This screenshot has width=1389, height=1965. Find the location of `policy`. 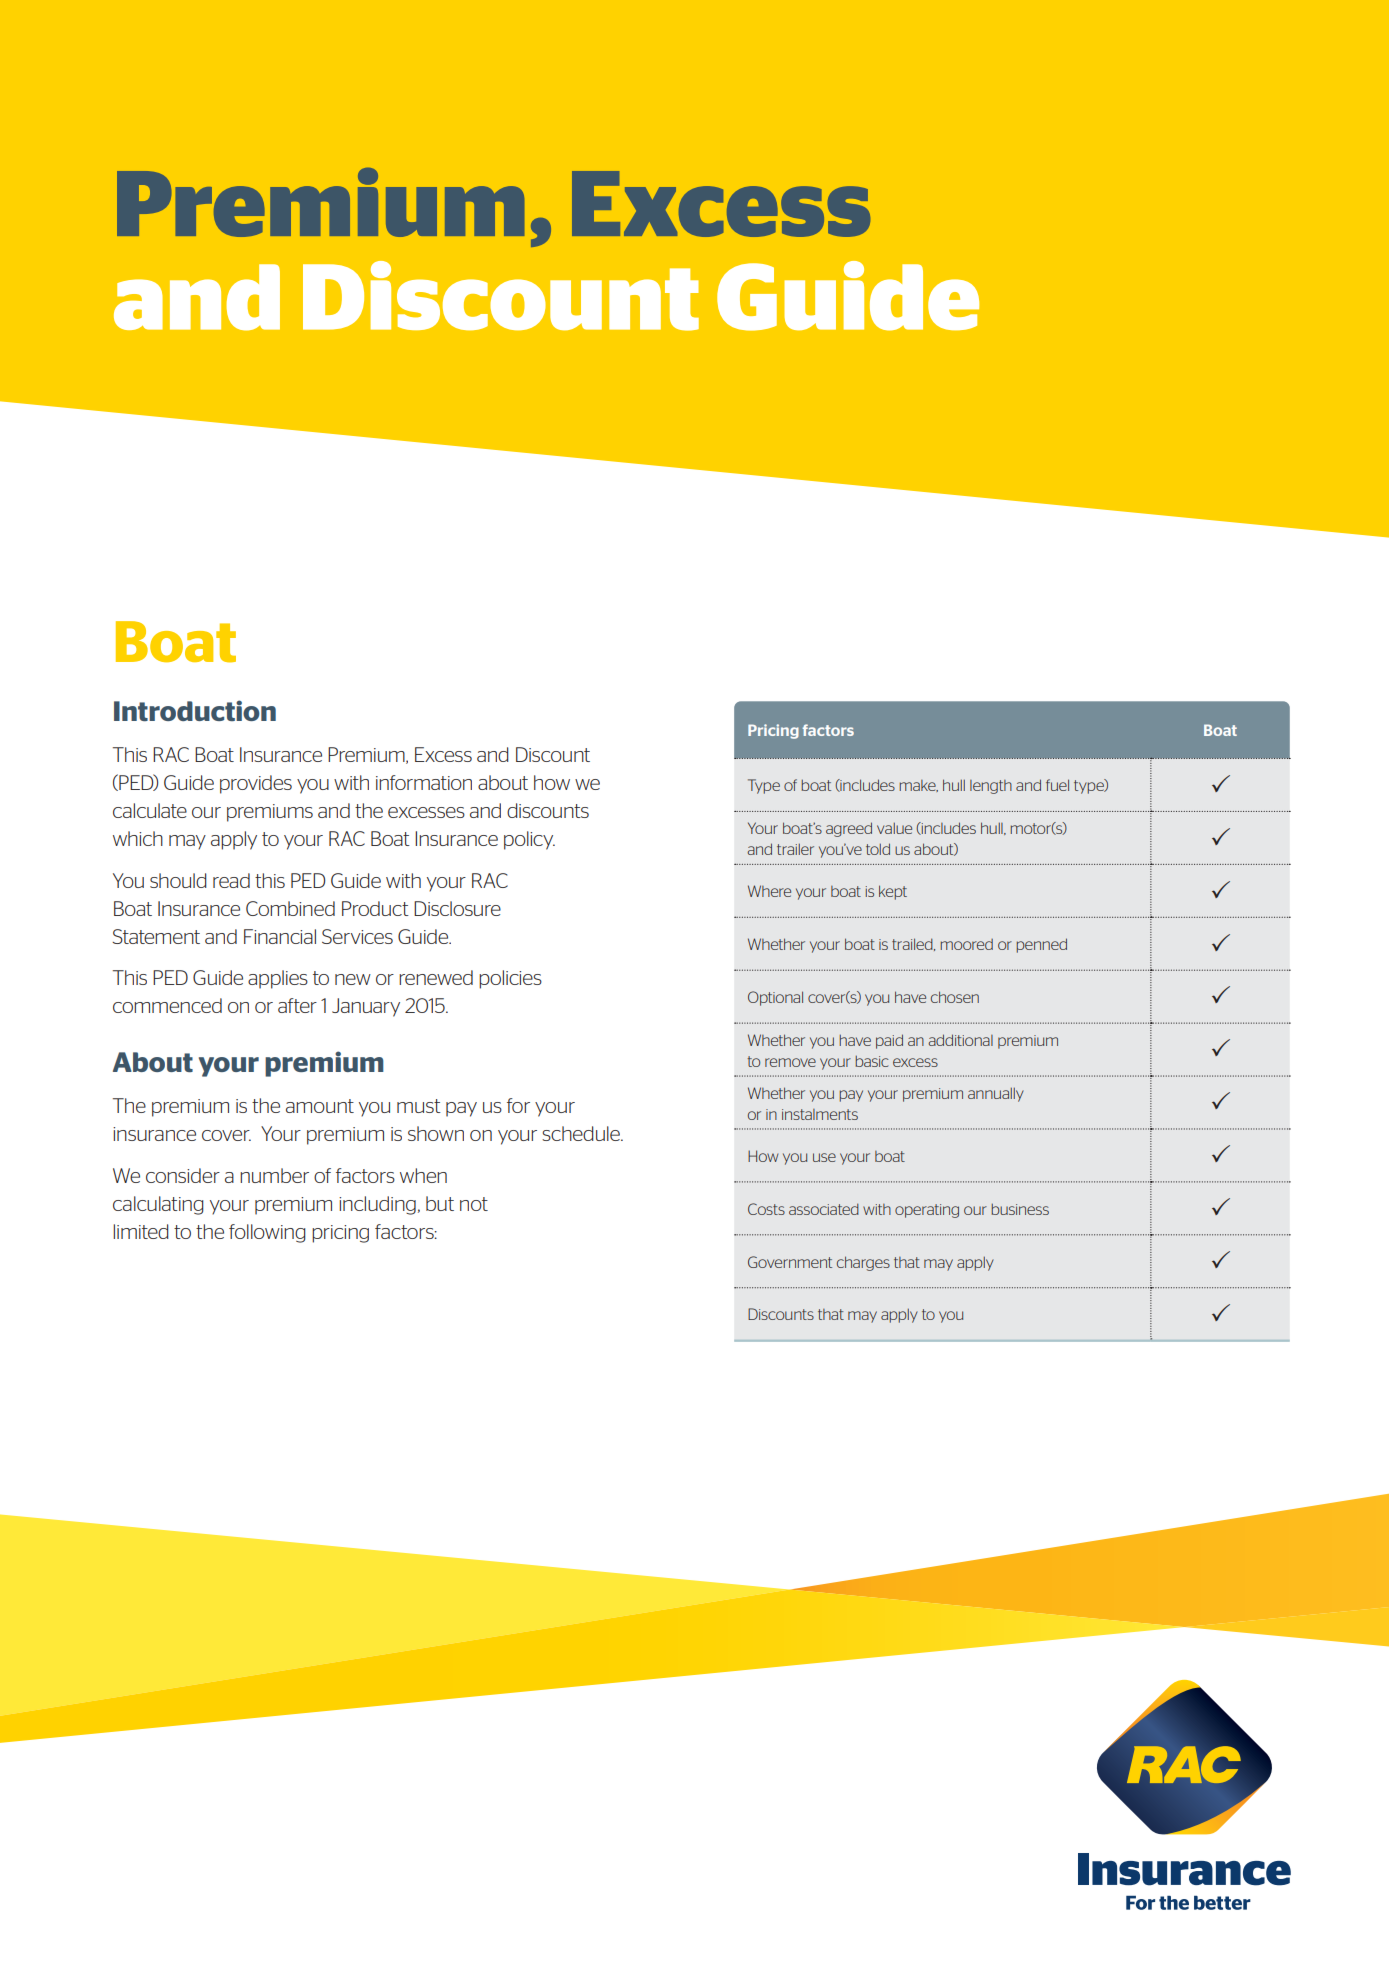

policy is located at coordinates (529, 840).
